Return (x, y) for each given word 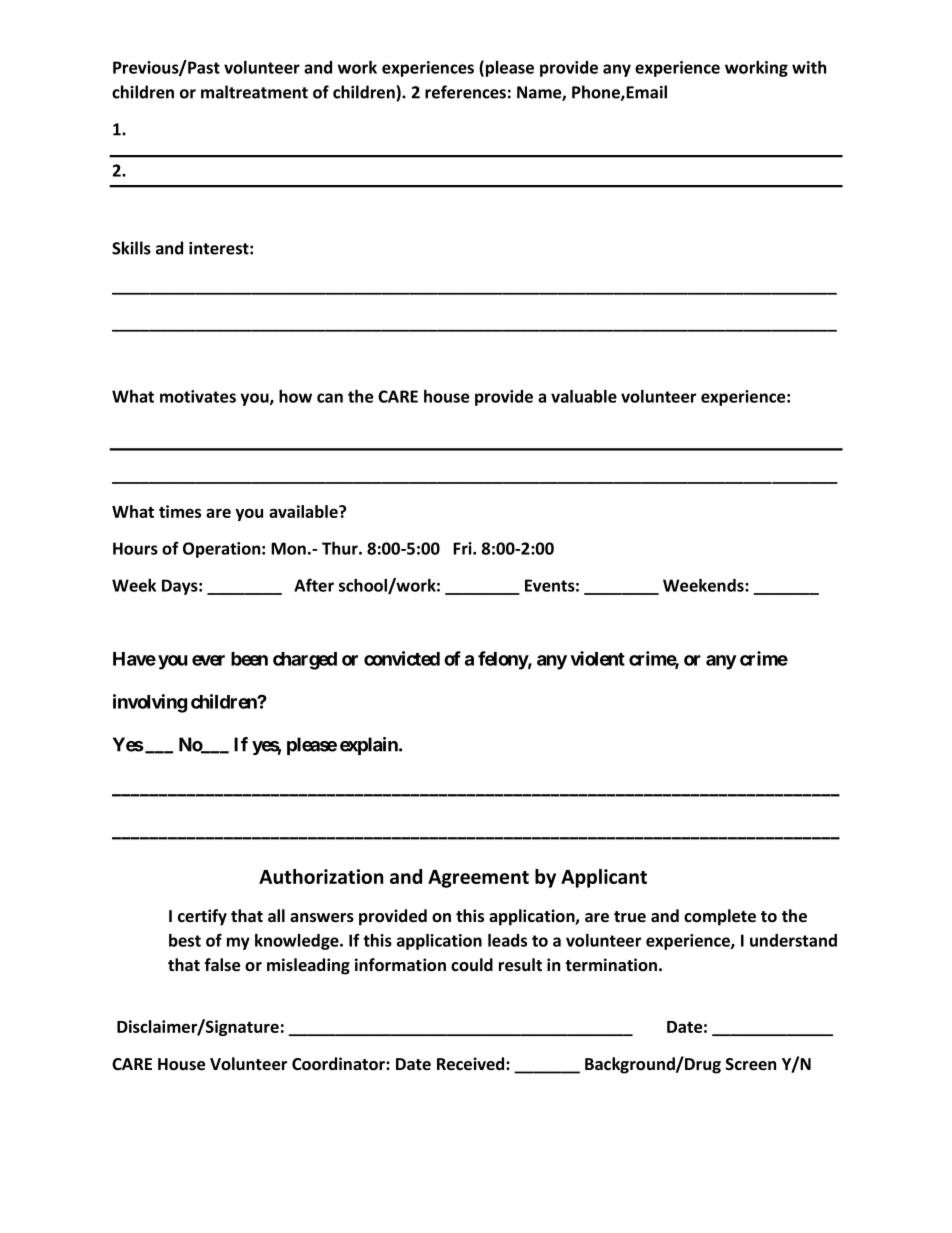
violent (597, 658)
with (809, 67)
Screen (751, 1064)
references (465, 92)
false (222, 965)
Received (472, 1064)
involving (150, 703)
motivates (198, 396)
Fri (463, 548)
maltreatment (254, 92)
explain (370, 746)
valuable (584, 396)
